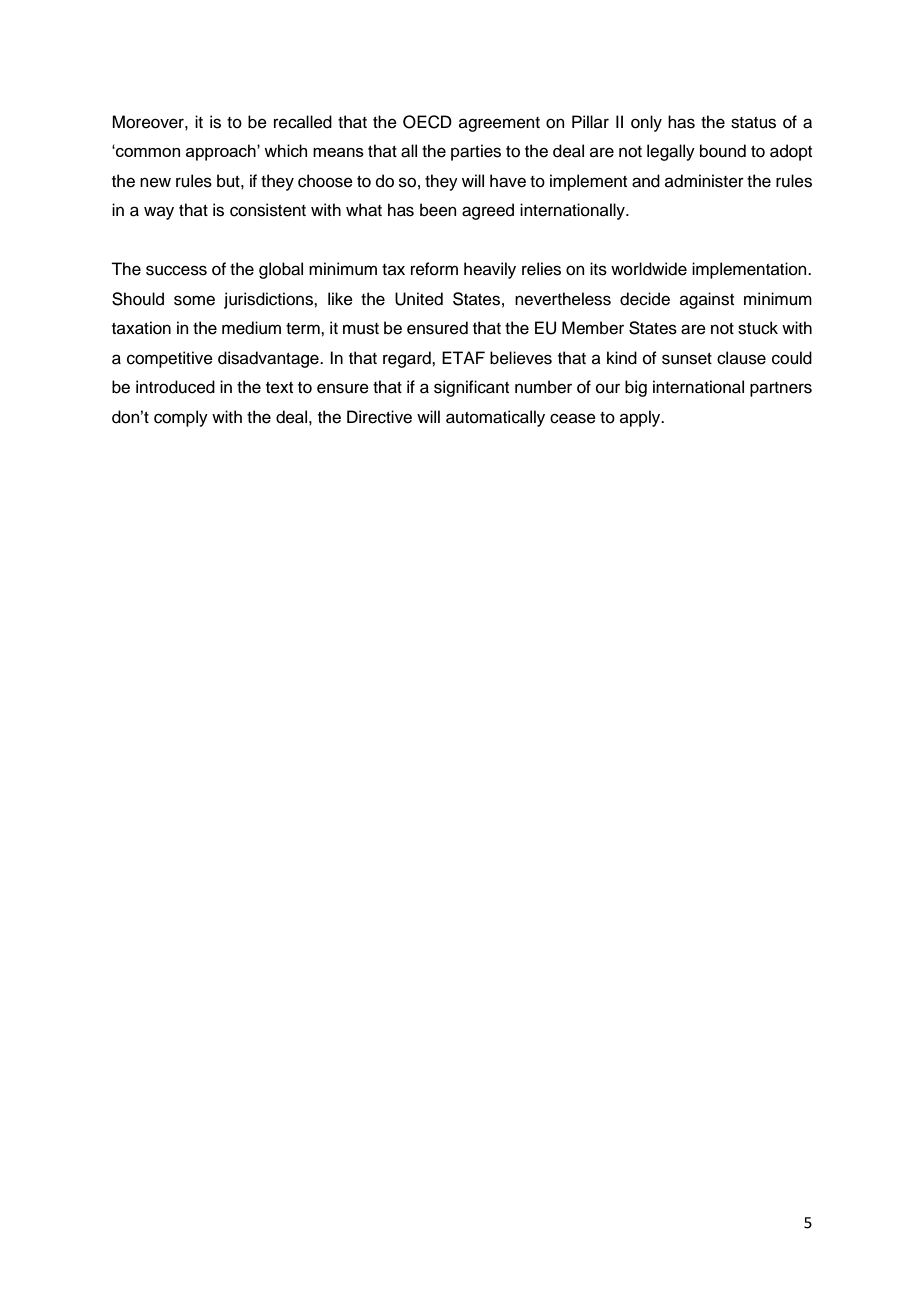  Describe the element at coordinates (521, 358) in the screenshot. I see `believes` at that location.
